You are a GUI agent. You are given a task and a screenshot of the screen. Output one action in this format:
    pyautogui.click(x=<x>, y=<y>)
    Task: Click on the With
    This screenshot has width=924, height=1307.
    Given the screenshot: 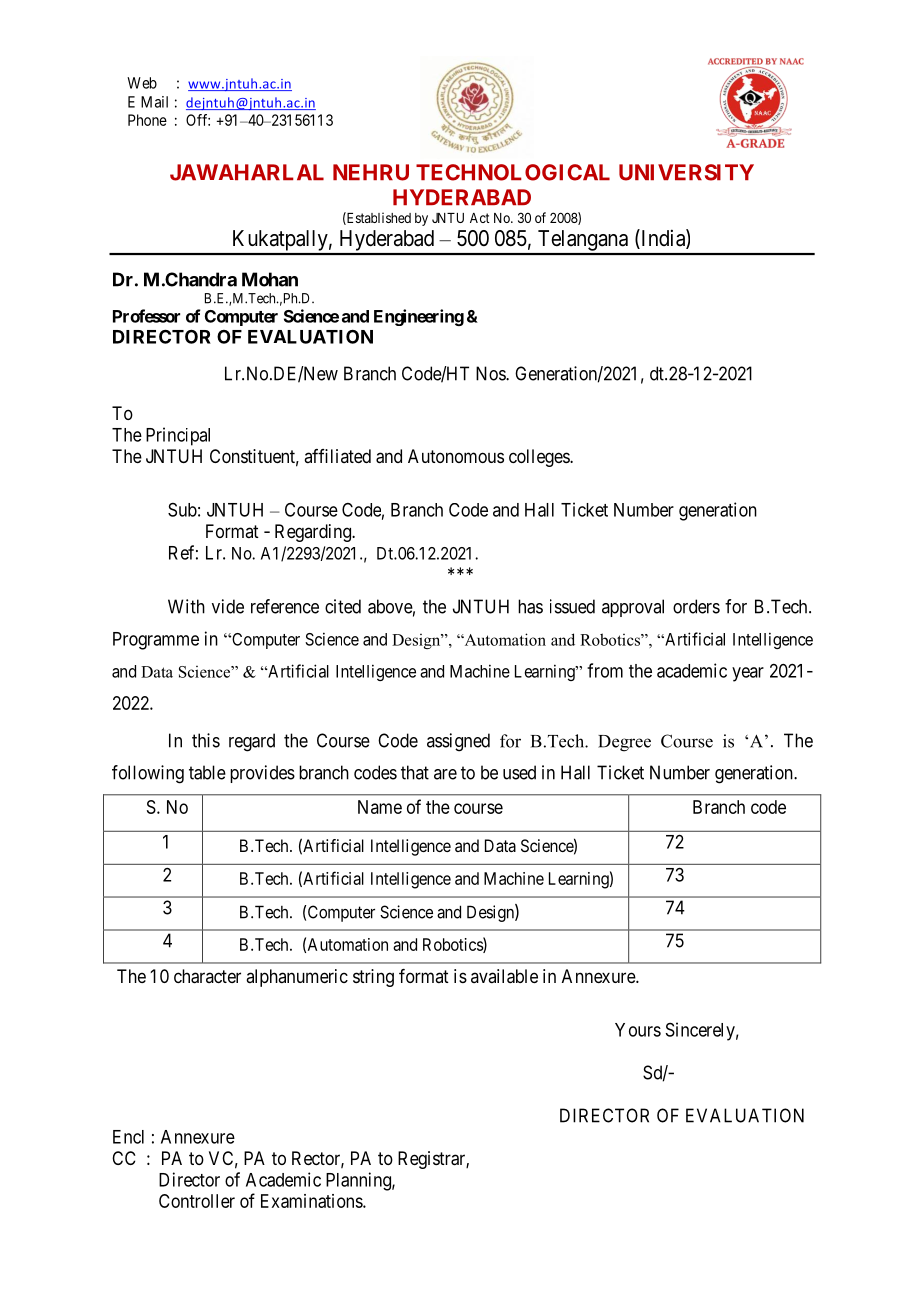 What is the action you would take?
    pyautogui.click(x=186, y=606)
